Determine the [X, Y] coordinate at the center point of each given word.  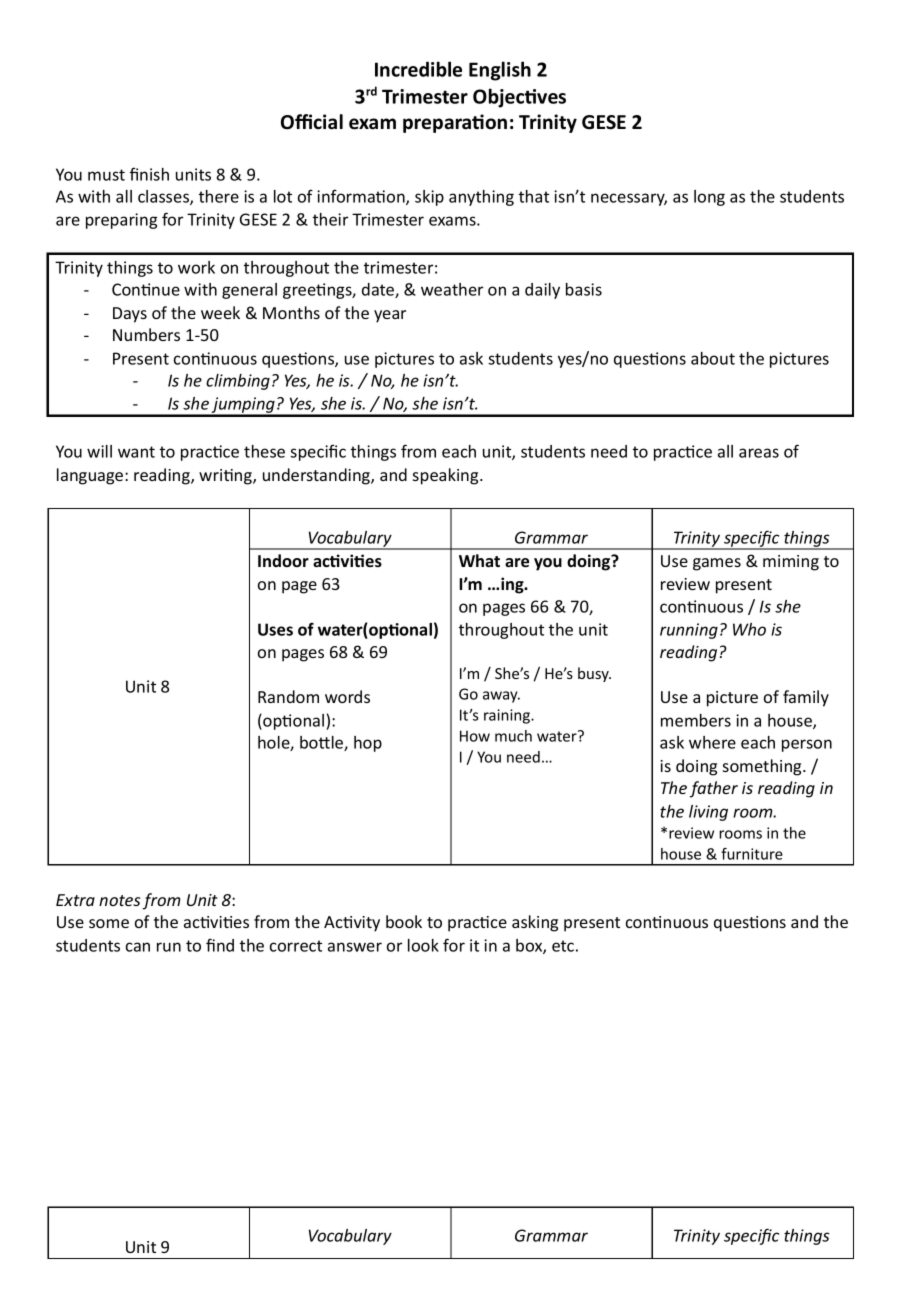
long [709, 198]
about [713, 358]
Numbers [146, 334]
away [501, 697]
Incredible [418, 69]
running [689, 631]
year [390, 316]
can [138, 947]
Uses [275, 629]
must [106, 175]
